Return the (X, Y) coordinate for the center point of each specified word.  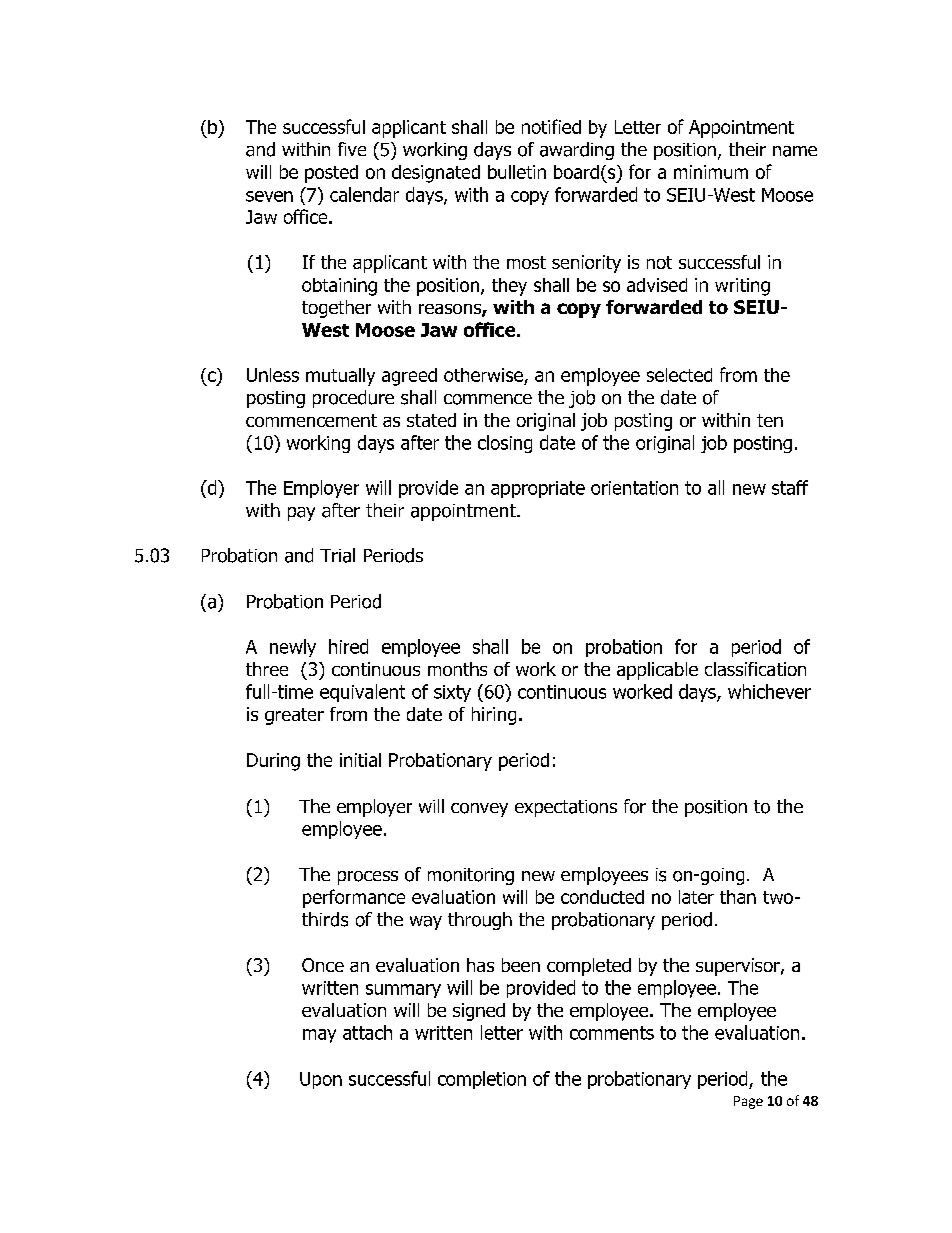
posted (331, 174)
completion (482, 1080)
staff (790, 487)
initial (360, 760)
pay (301, 514)
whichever (769, 691)
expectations (566, 808)
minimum (711, 172)
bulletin (517, 172)
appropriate (538, 489)
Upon (321, 1080)
